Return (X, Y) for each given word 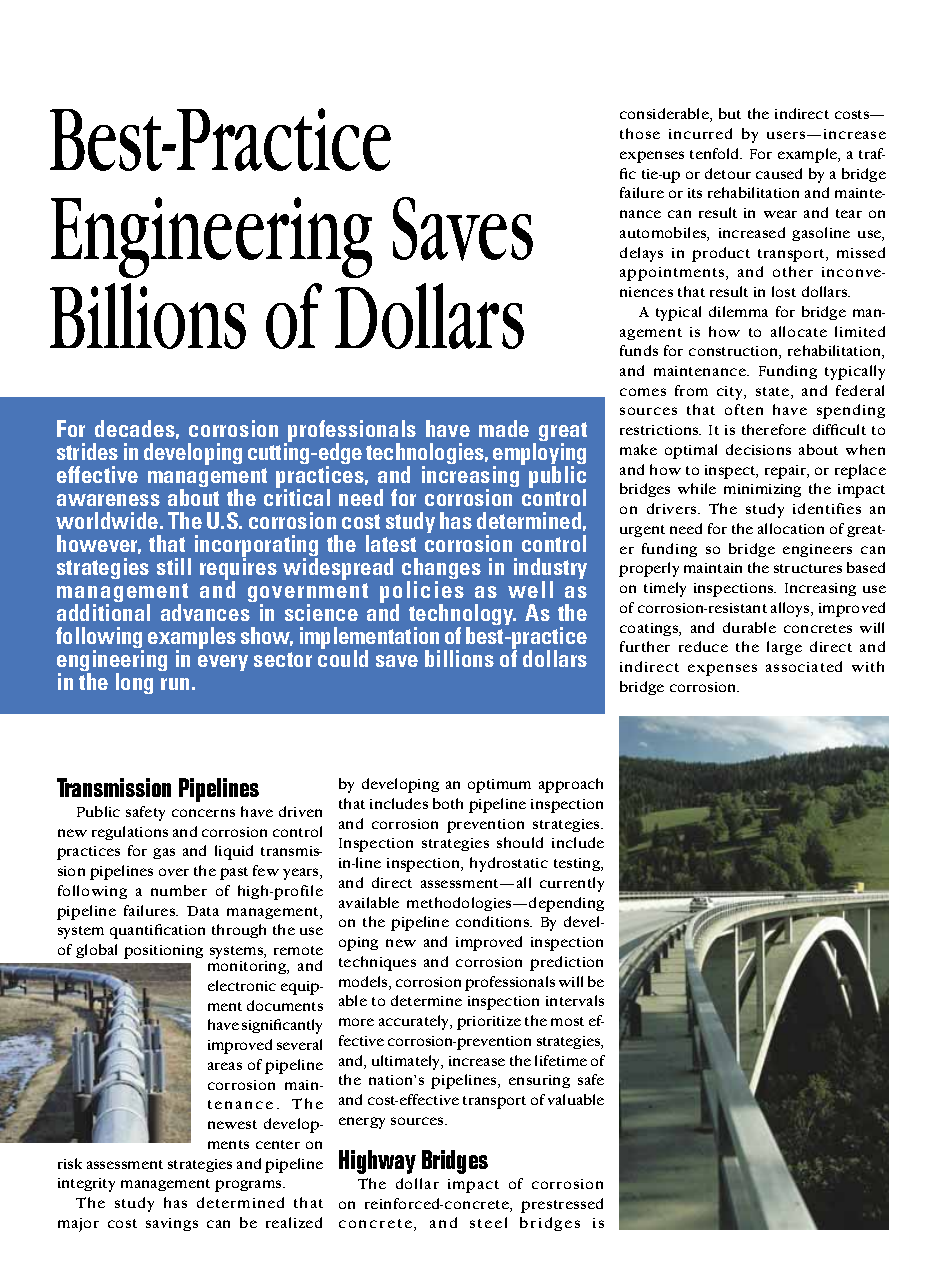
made (504, 428)
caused (779, 173)
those (640, 133)
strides (87, 451)
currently (572, 884)
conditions (494, 921)
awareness (108, 500)
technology (462, 616)
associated (804, 666)
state (774, 393)
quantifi (136, 931)
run (175, 684)
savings (172, 1224)
